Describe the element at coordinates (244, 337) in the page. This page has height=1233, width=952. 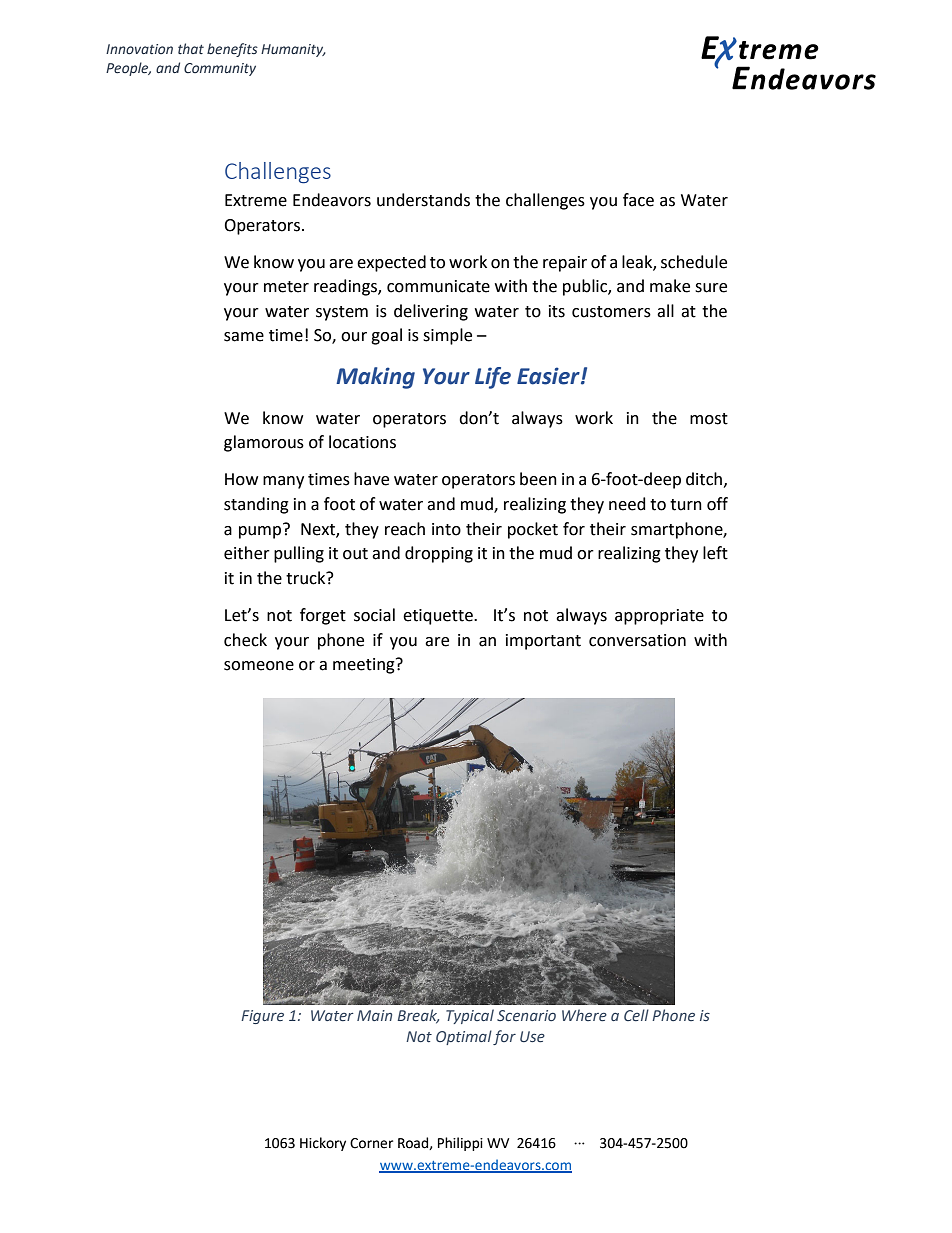
I see `same` at that location.
